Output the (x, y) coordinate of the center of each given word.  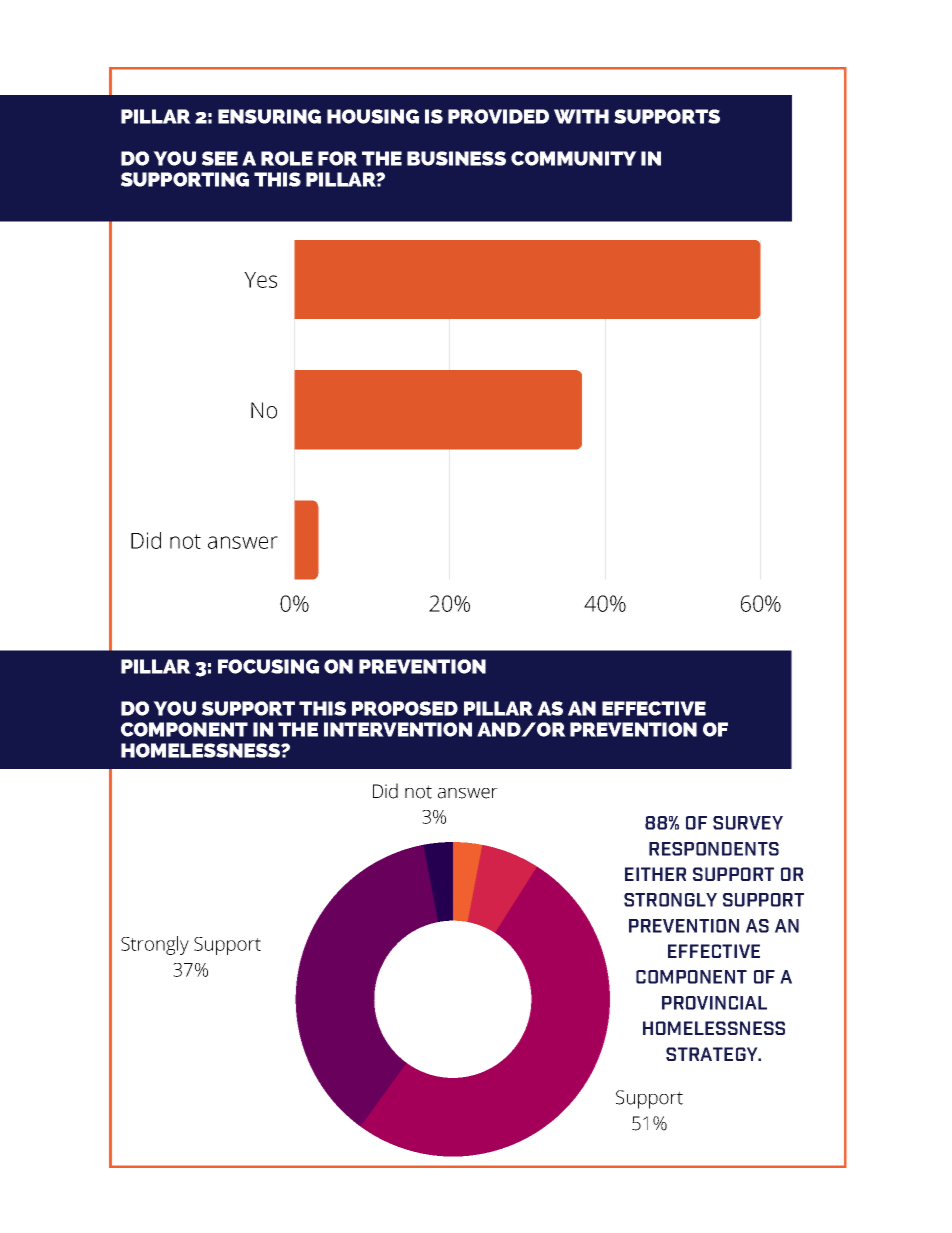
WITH (581, 116)
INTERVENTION (398, 729)
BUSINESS (456, 158)
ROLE (287, 158)
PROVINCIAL (714, 1003)
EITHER (655, 874)
